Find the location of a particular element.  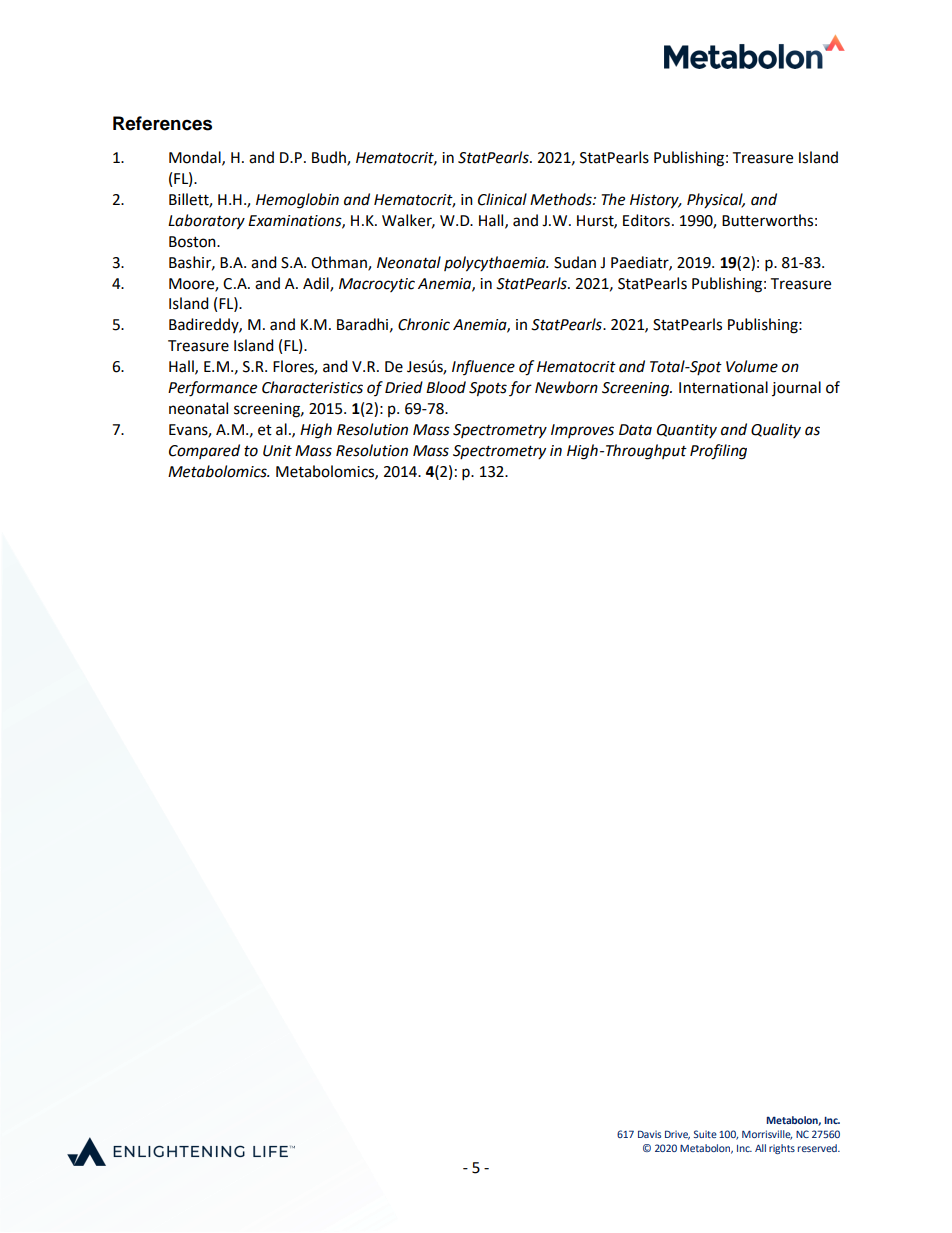

Clinical is located at coordinates (502, 199).
